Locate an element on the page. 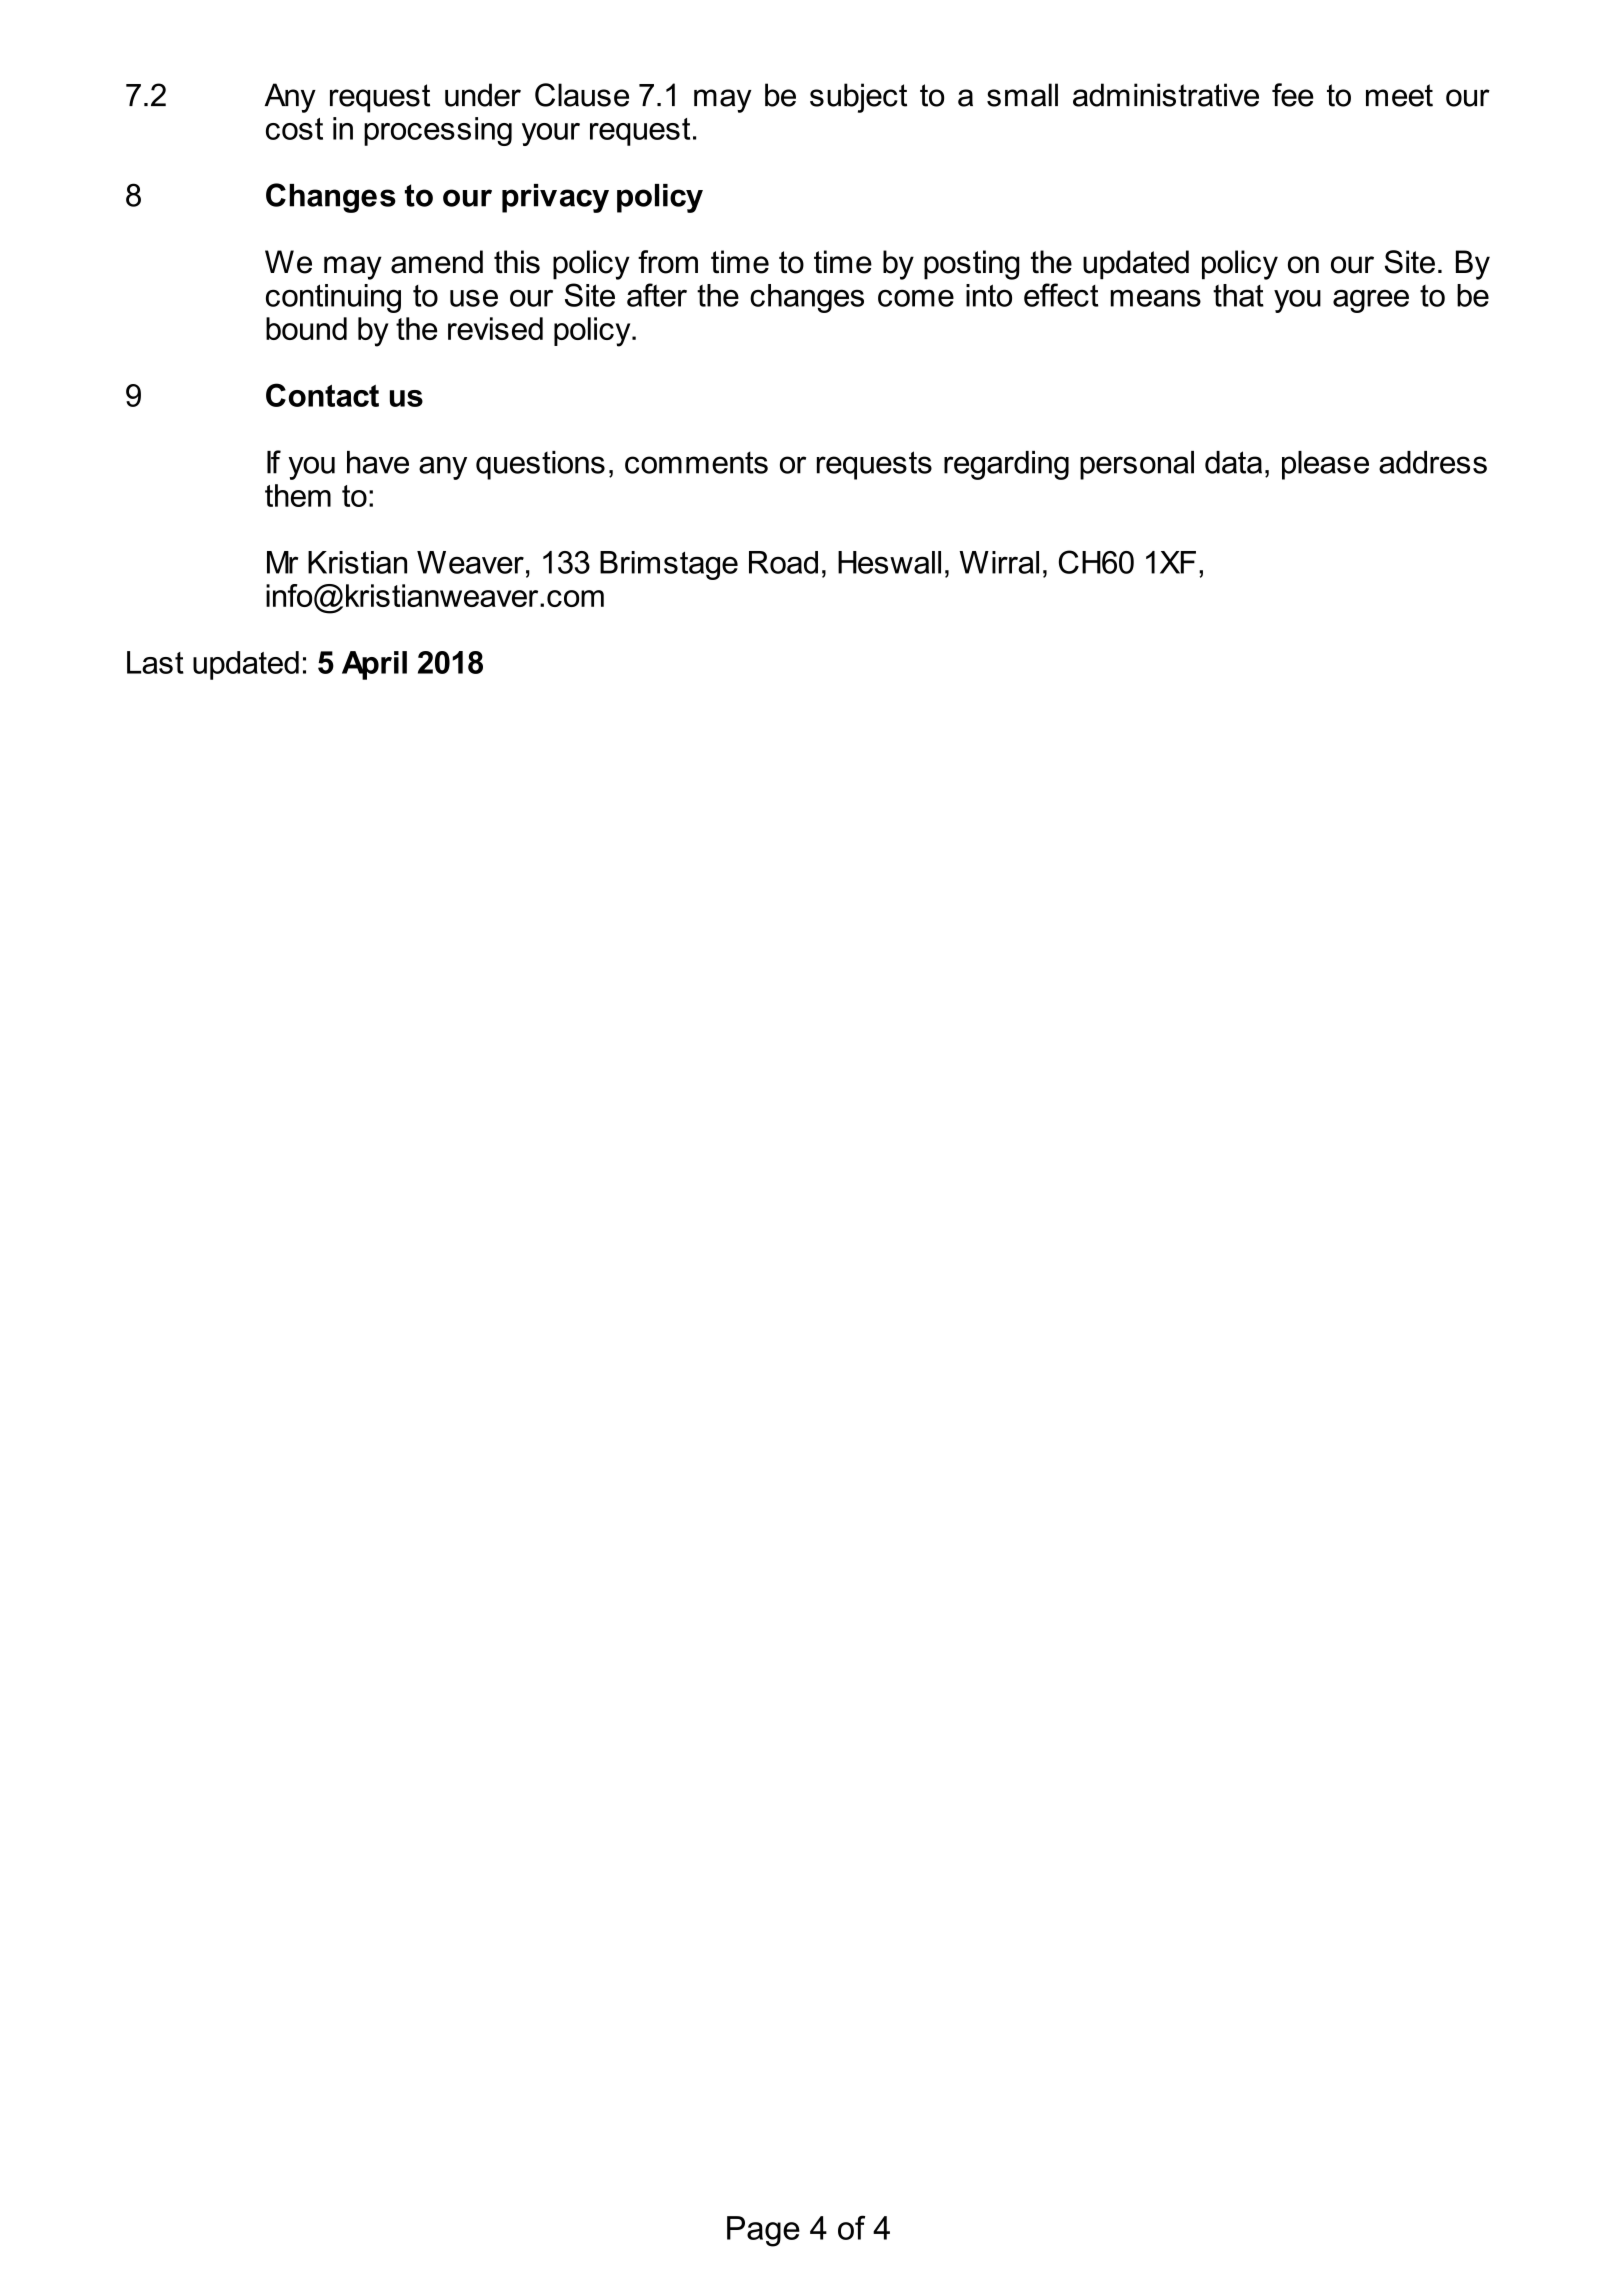 Image resolution: width=1616 pixels, height=2287 pixels. subject is located at coordinates (858, 98).
